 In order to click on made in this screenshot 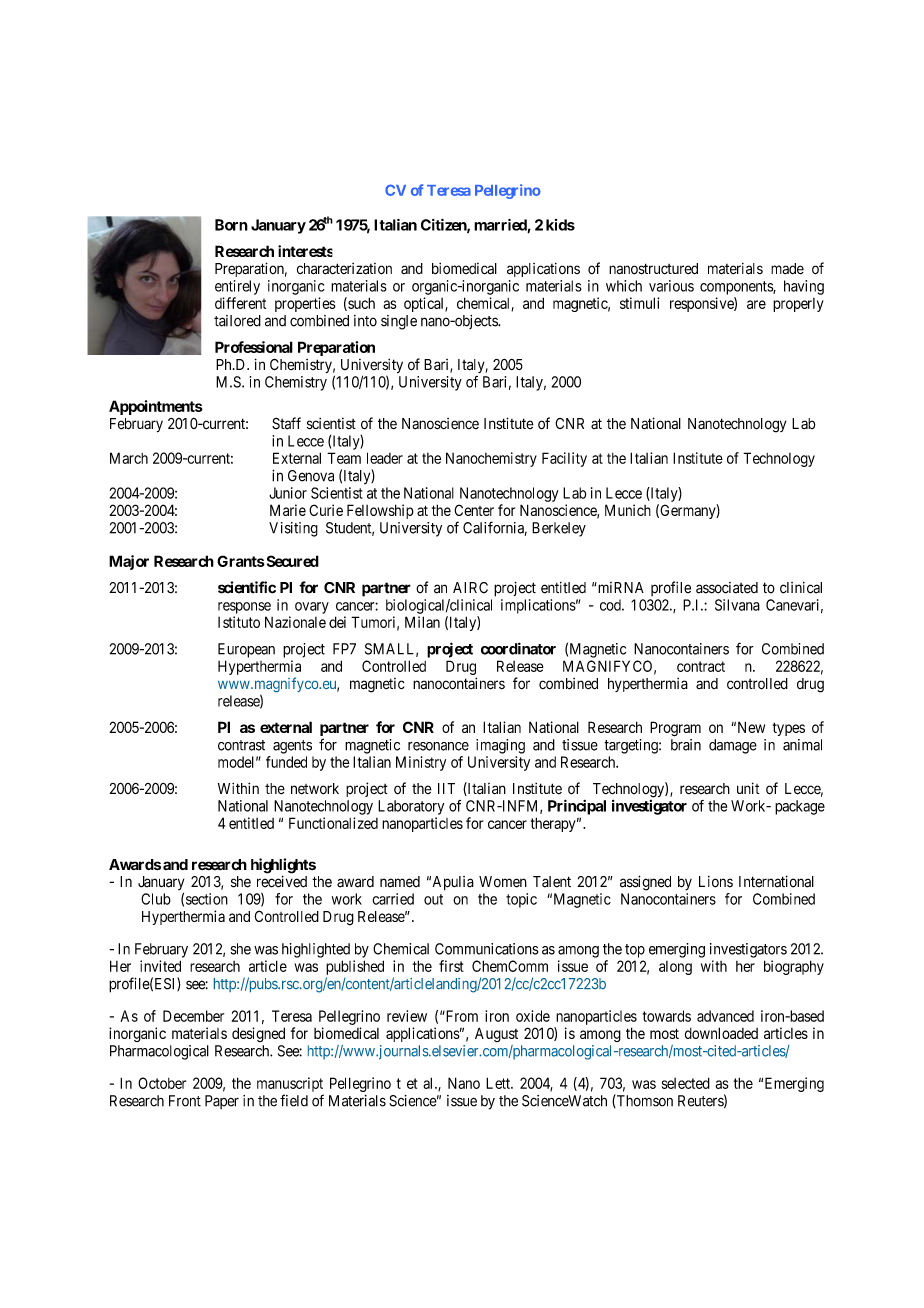, I will do `click(787, 269)`.
